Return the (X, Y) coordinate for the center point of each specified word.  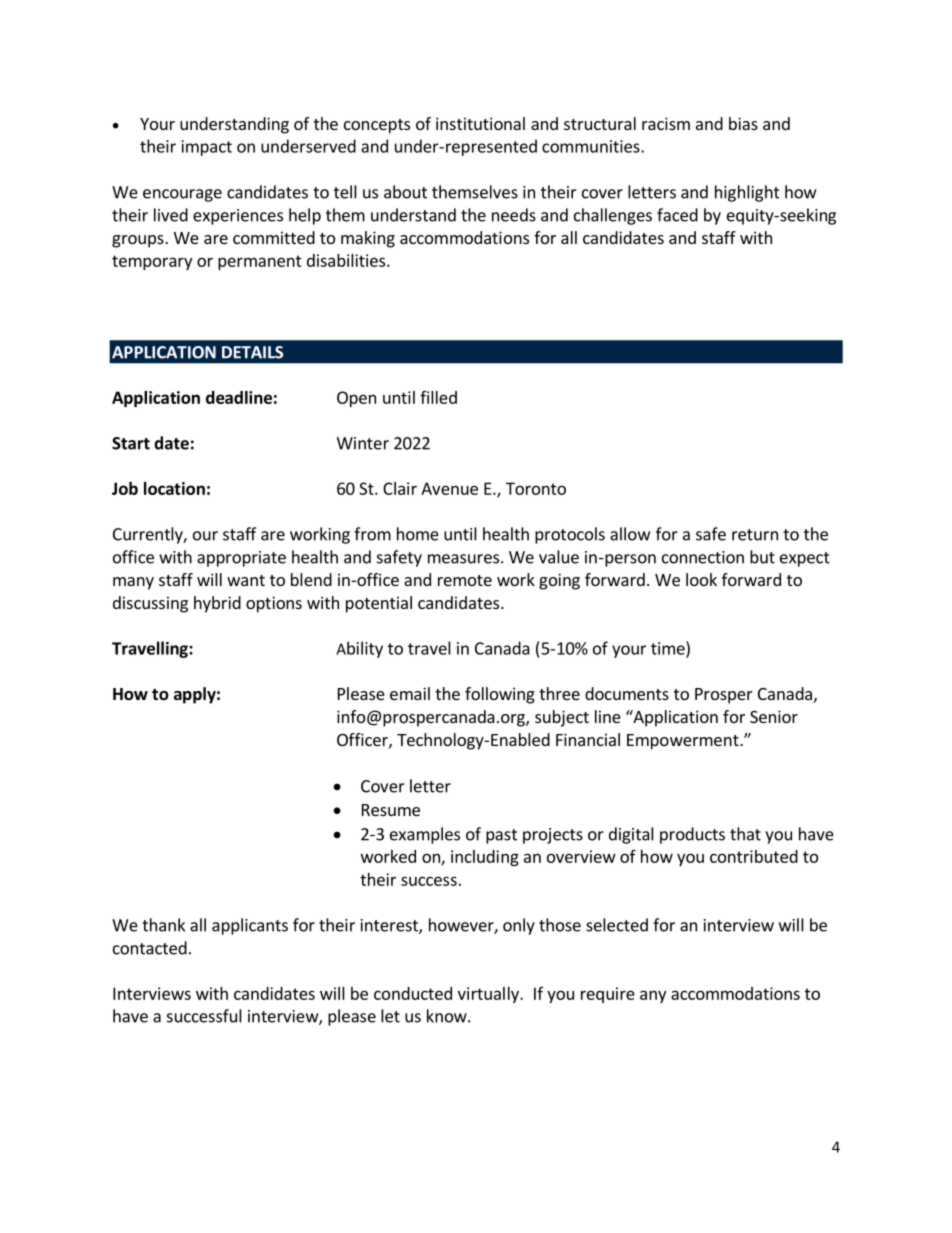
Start (131, 443)
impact (207, 148)
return (755, 535)
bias (743, 123)
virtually (489, 995)
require (608, 995)
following (500, 695)
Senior (774, 716)
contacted (150, 948)
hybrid (217, 604)
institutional (480, 123)
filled (438, 397)
